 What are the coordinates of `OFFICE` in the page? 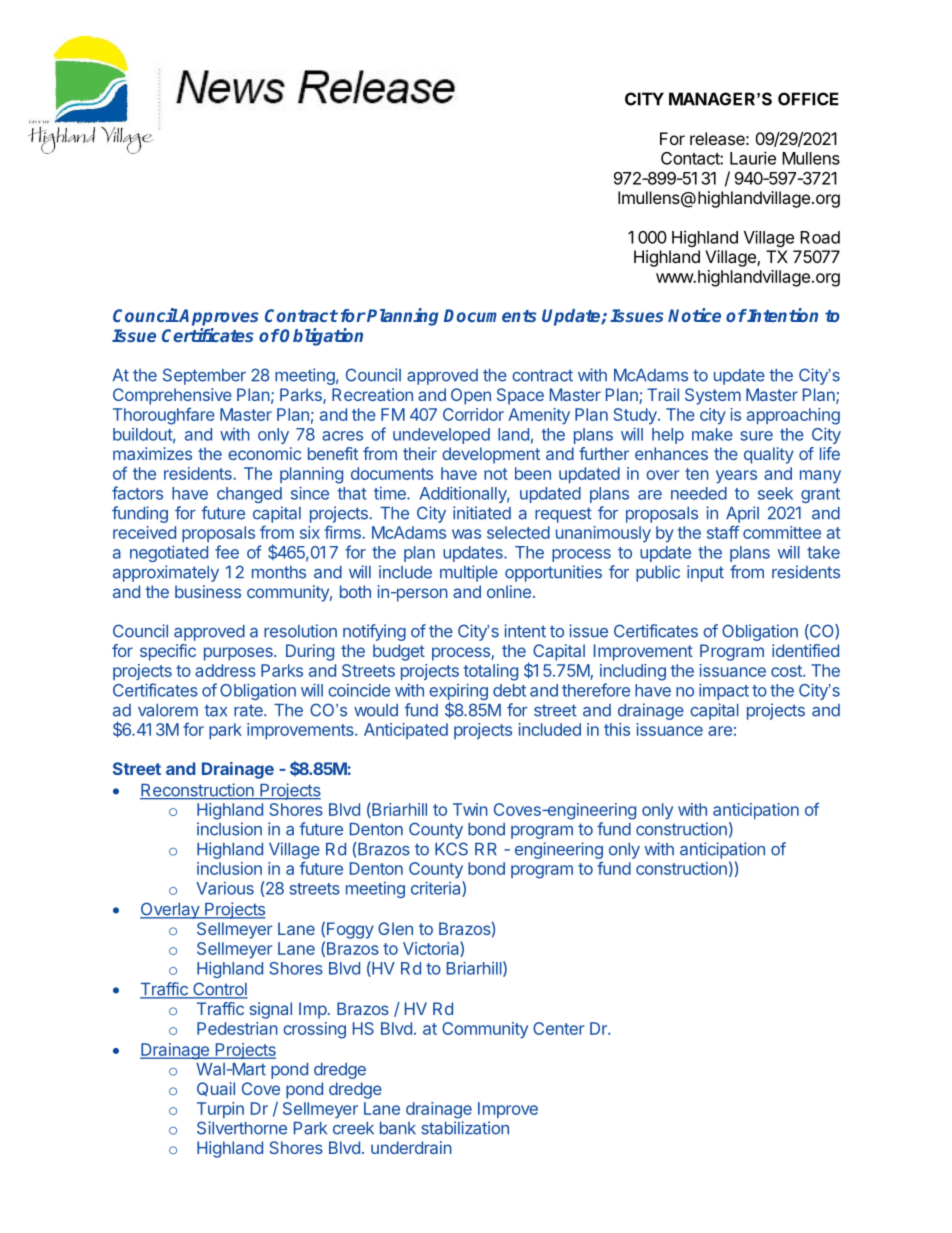 It's located at (808, 99).
